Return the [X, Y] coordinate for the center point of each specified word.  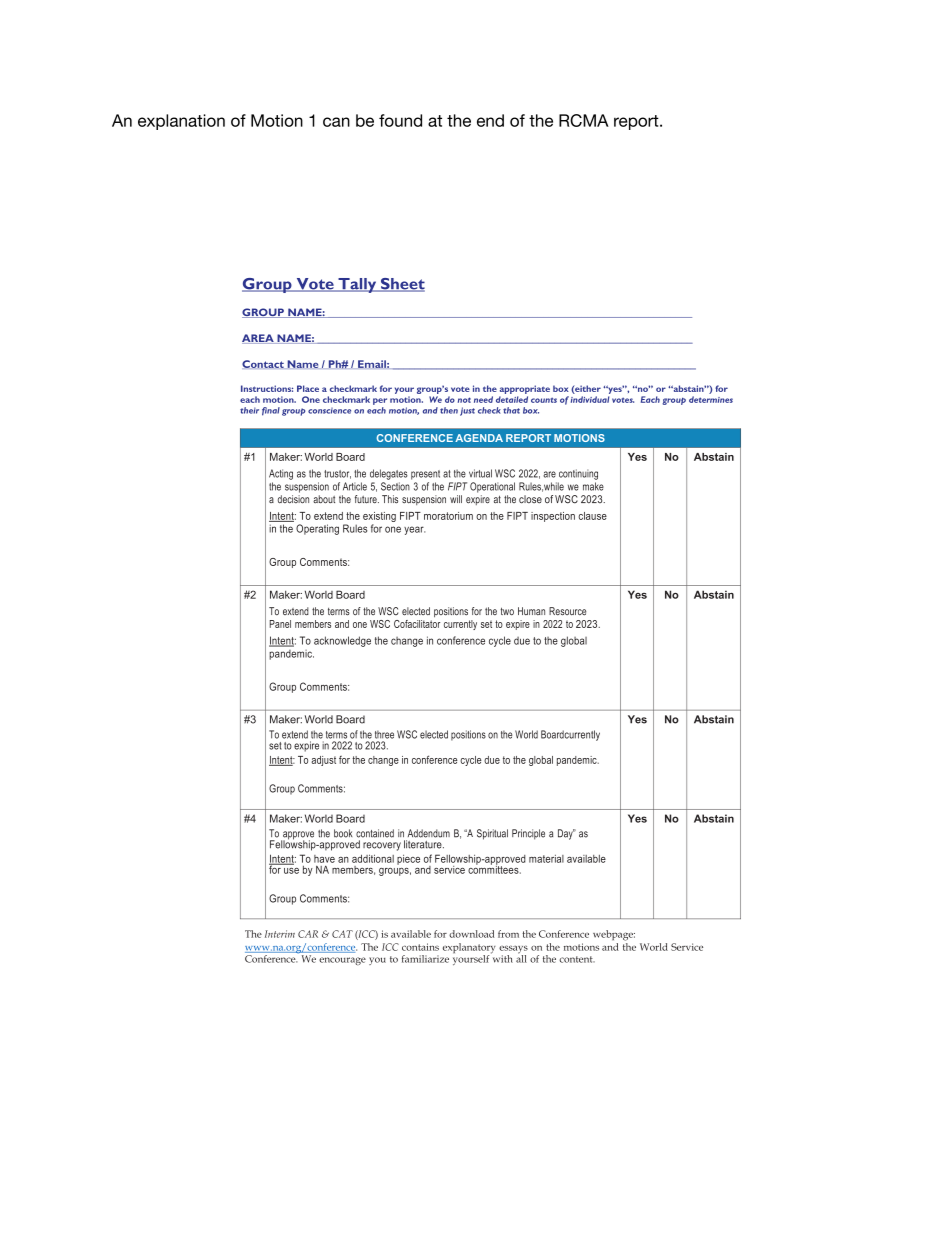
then [449, 410]
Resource [567, 611]
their [249, 410]
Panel [280, 624]
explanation [181, 122]
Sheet [401, 285]
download [471, 934]
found [400, 120]
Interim [280, 934]
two [507, 611]
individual [590, 399]
